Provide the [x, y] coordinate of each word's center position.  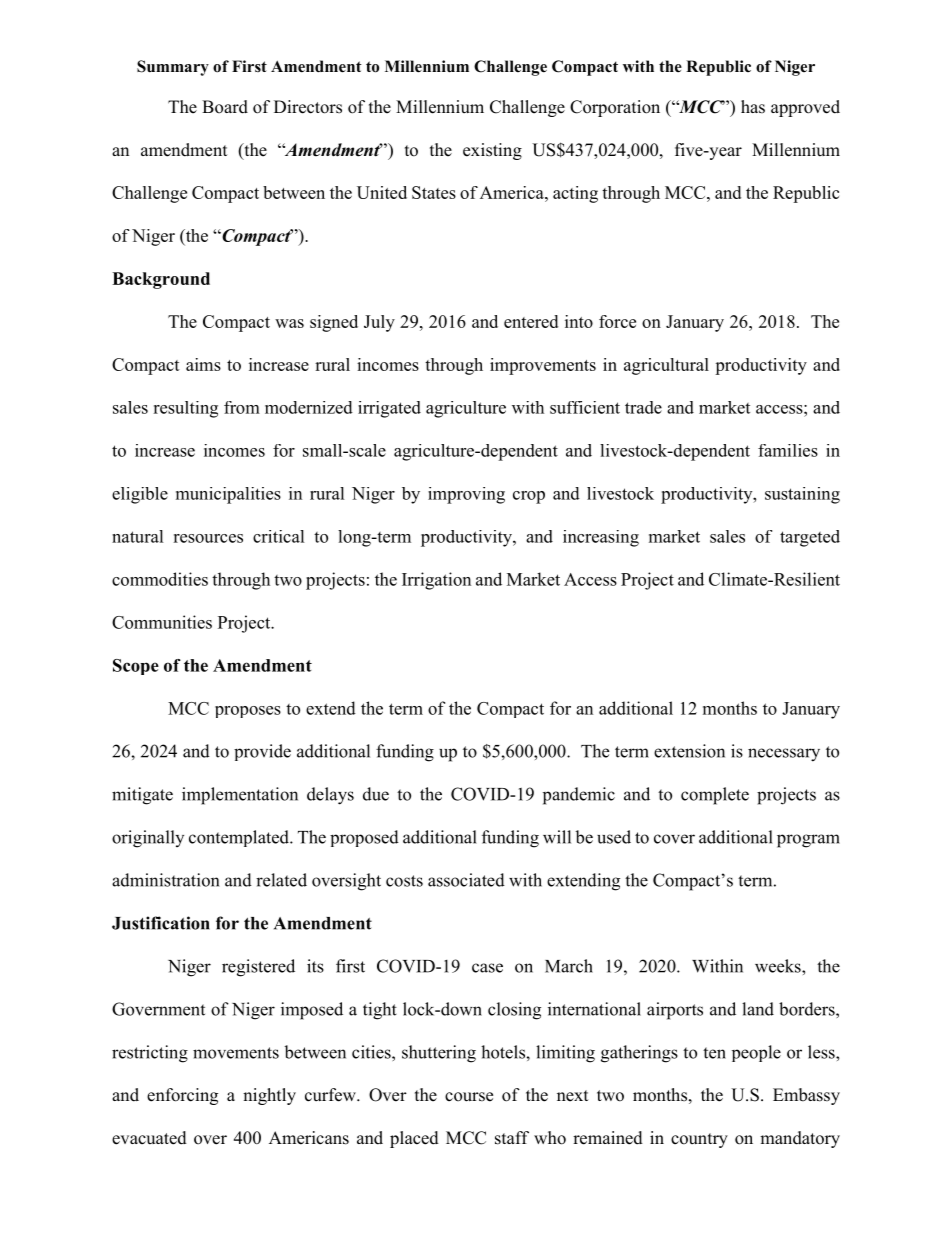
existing [492, 151]
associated [466, 880]
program [808, 841]
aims [203, 364]
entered [531, 321]
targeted [810, 538]
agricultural [666, 366]
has [753, 107]
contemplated [240, 838]
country [699, 1140]
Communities [162, 622]
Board [225, 107]
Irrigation [436, 581]
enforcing [182, 1096]
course [469, 1097]
